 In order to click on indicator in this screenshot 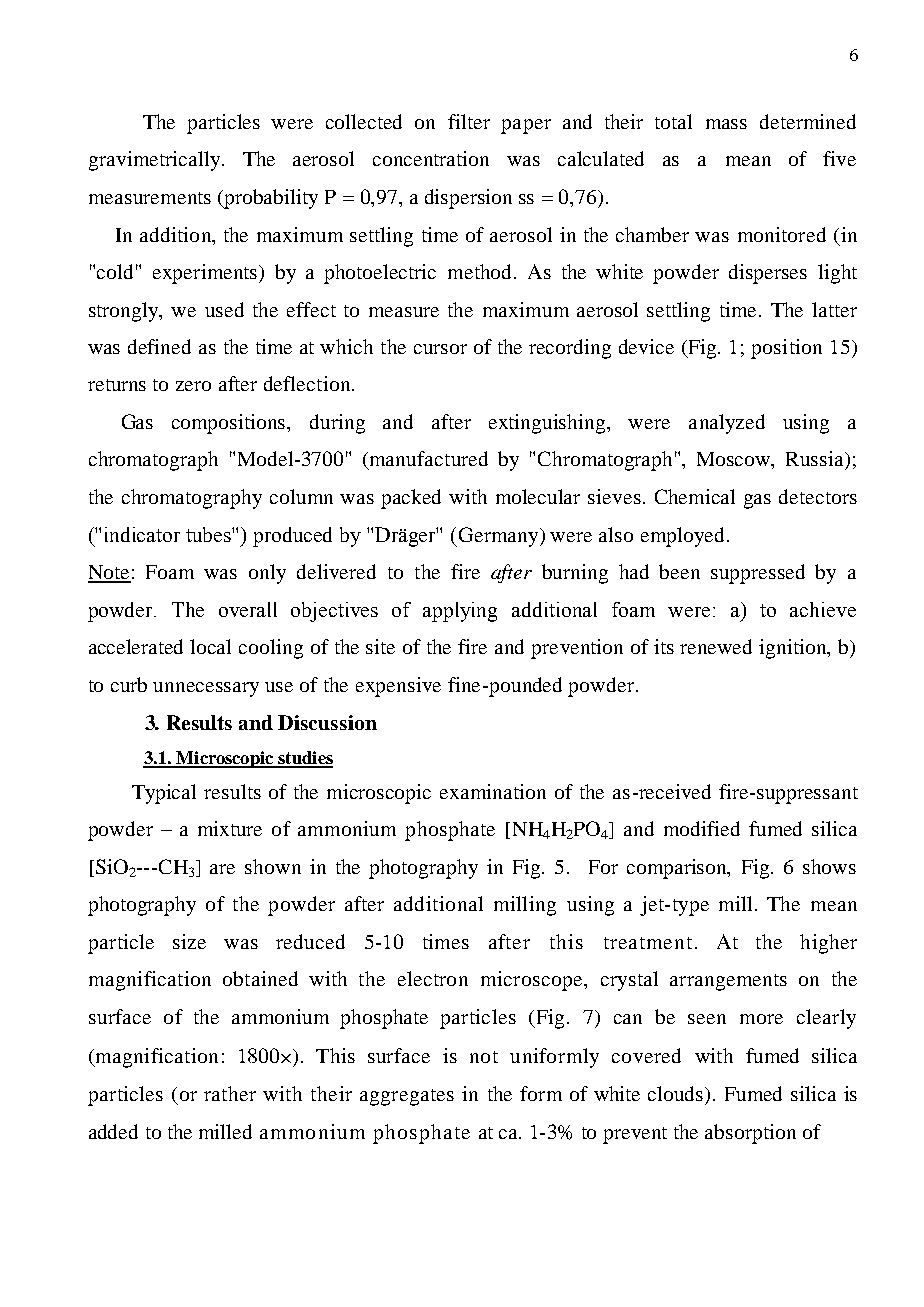, I will do `click(142, 534)`.
